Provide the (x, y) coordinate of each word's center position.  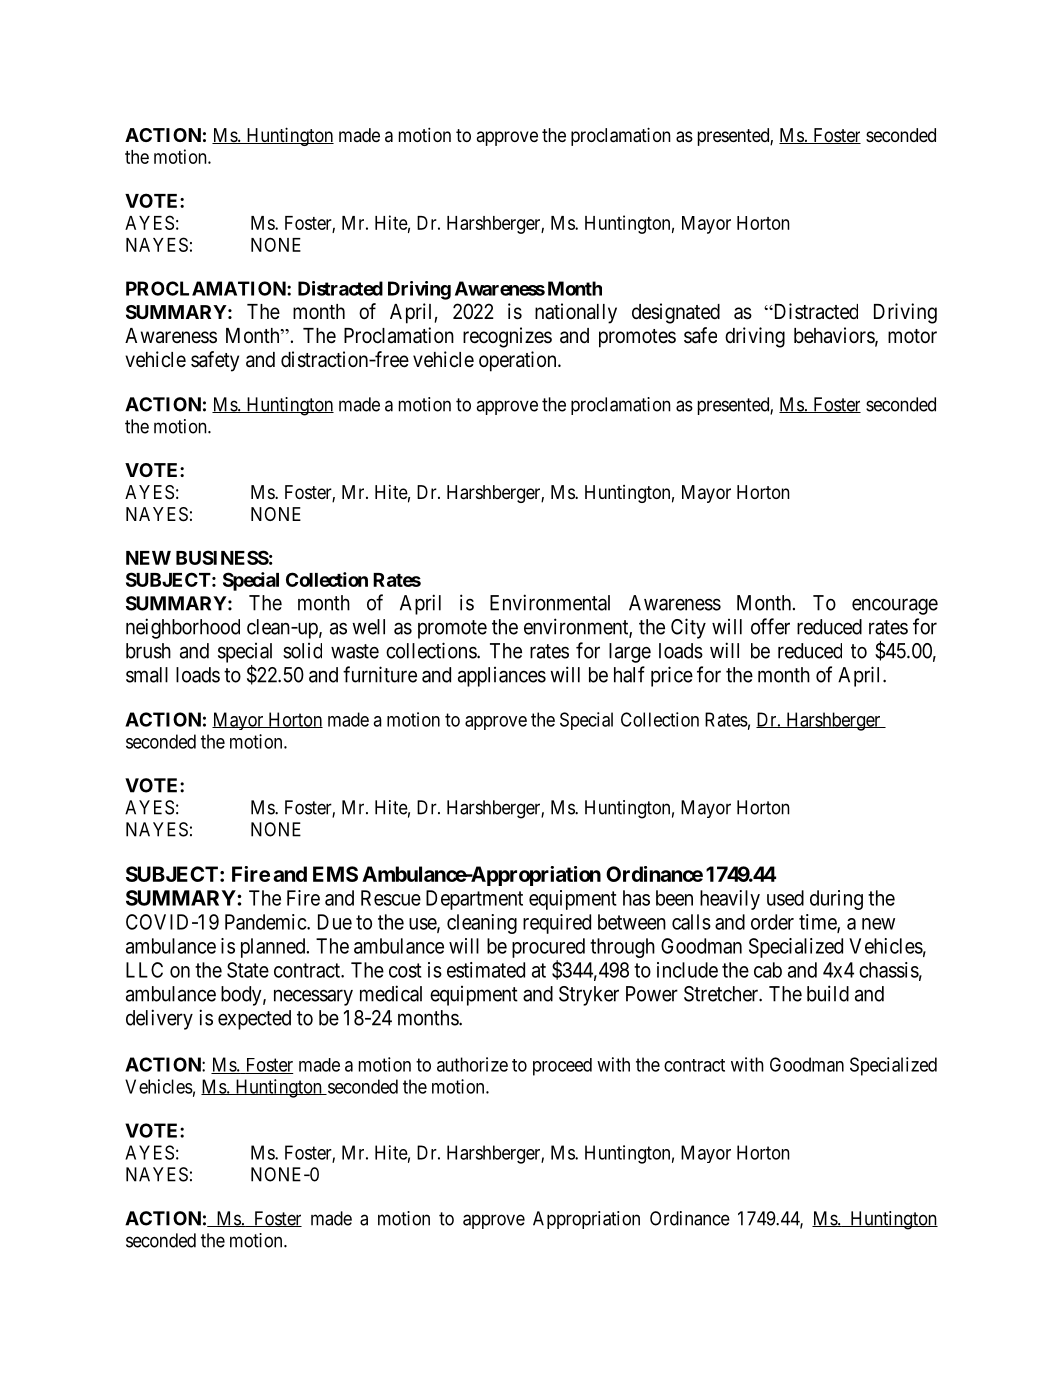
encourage (895, 606)
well (368, 627)
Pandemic (266, 922)
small (147, 675)
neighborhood (183, 628)
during (836, 900)
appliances (502, 677)
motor (912, 336)
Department (474, 900)
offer (770, 626)
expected (254, 1020)
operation (519, 361)
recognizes (507, 337)
